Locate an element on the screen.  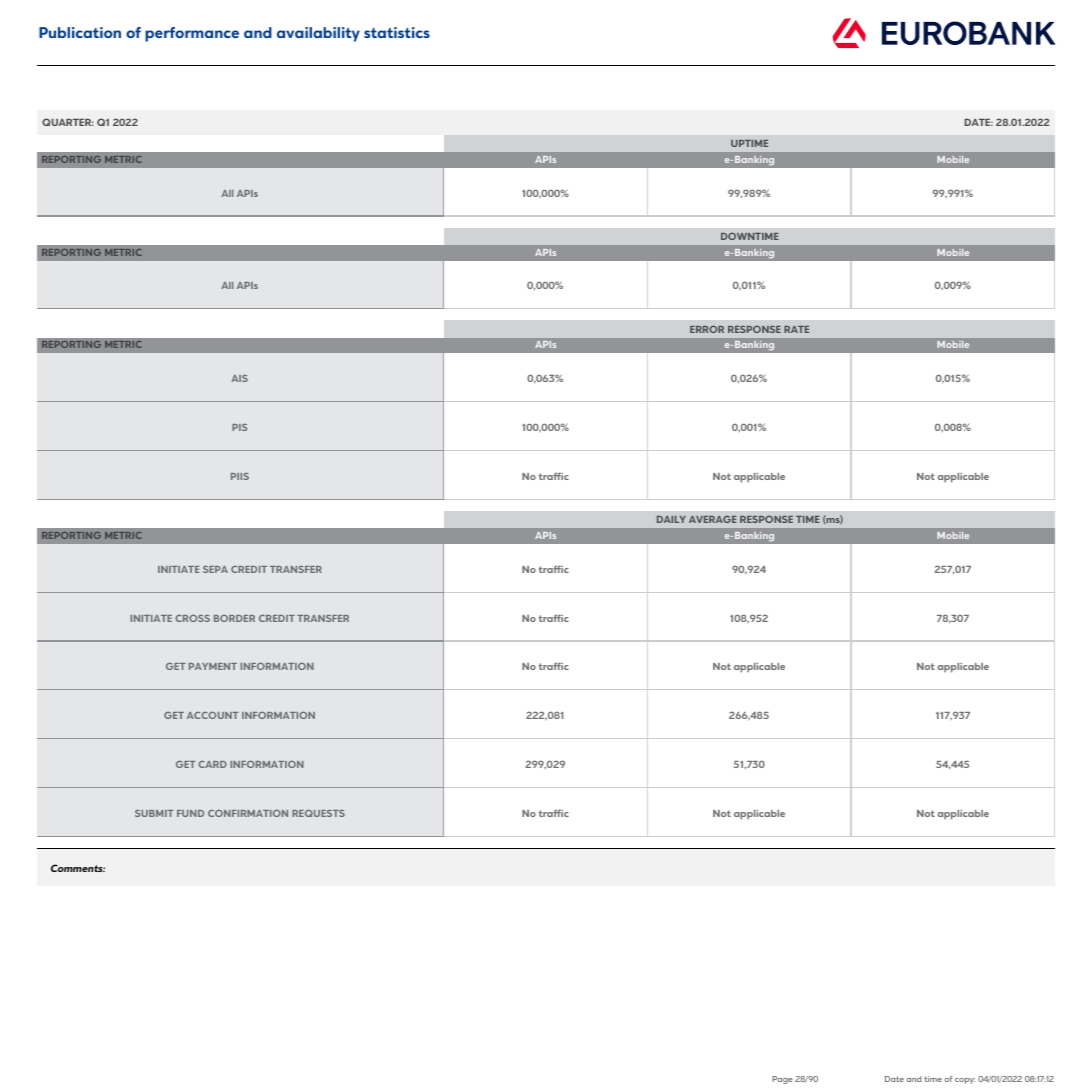
SEPA is located at coordinates (215, 569).
